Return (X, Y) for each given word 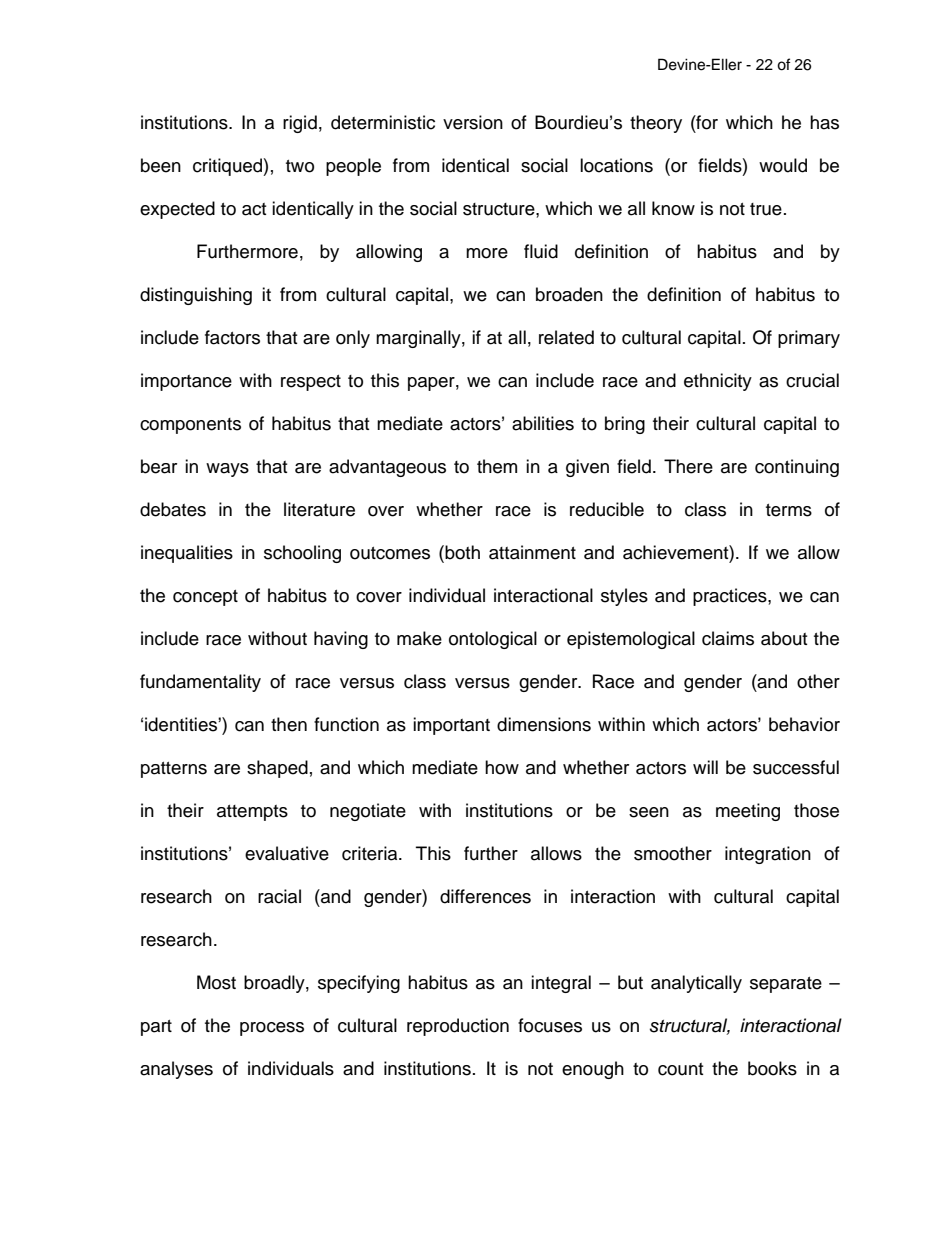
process (272, 1029)
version (473, 122)
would (783, 165)
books (772, 1068)
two (300, 166)
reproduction (458, 1027)
